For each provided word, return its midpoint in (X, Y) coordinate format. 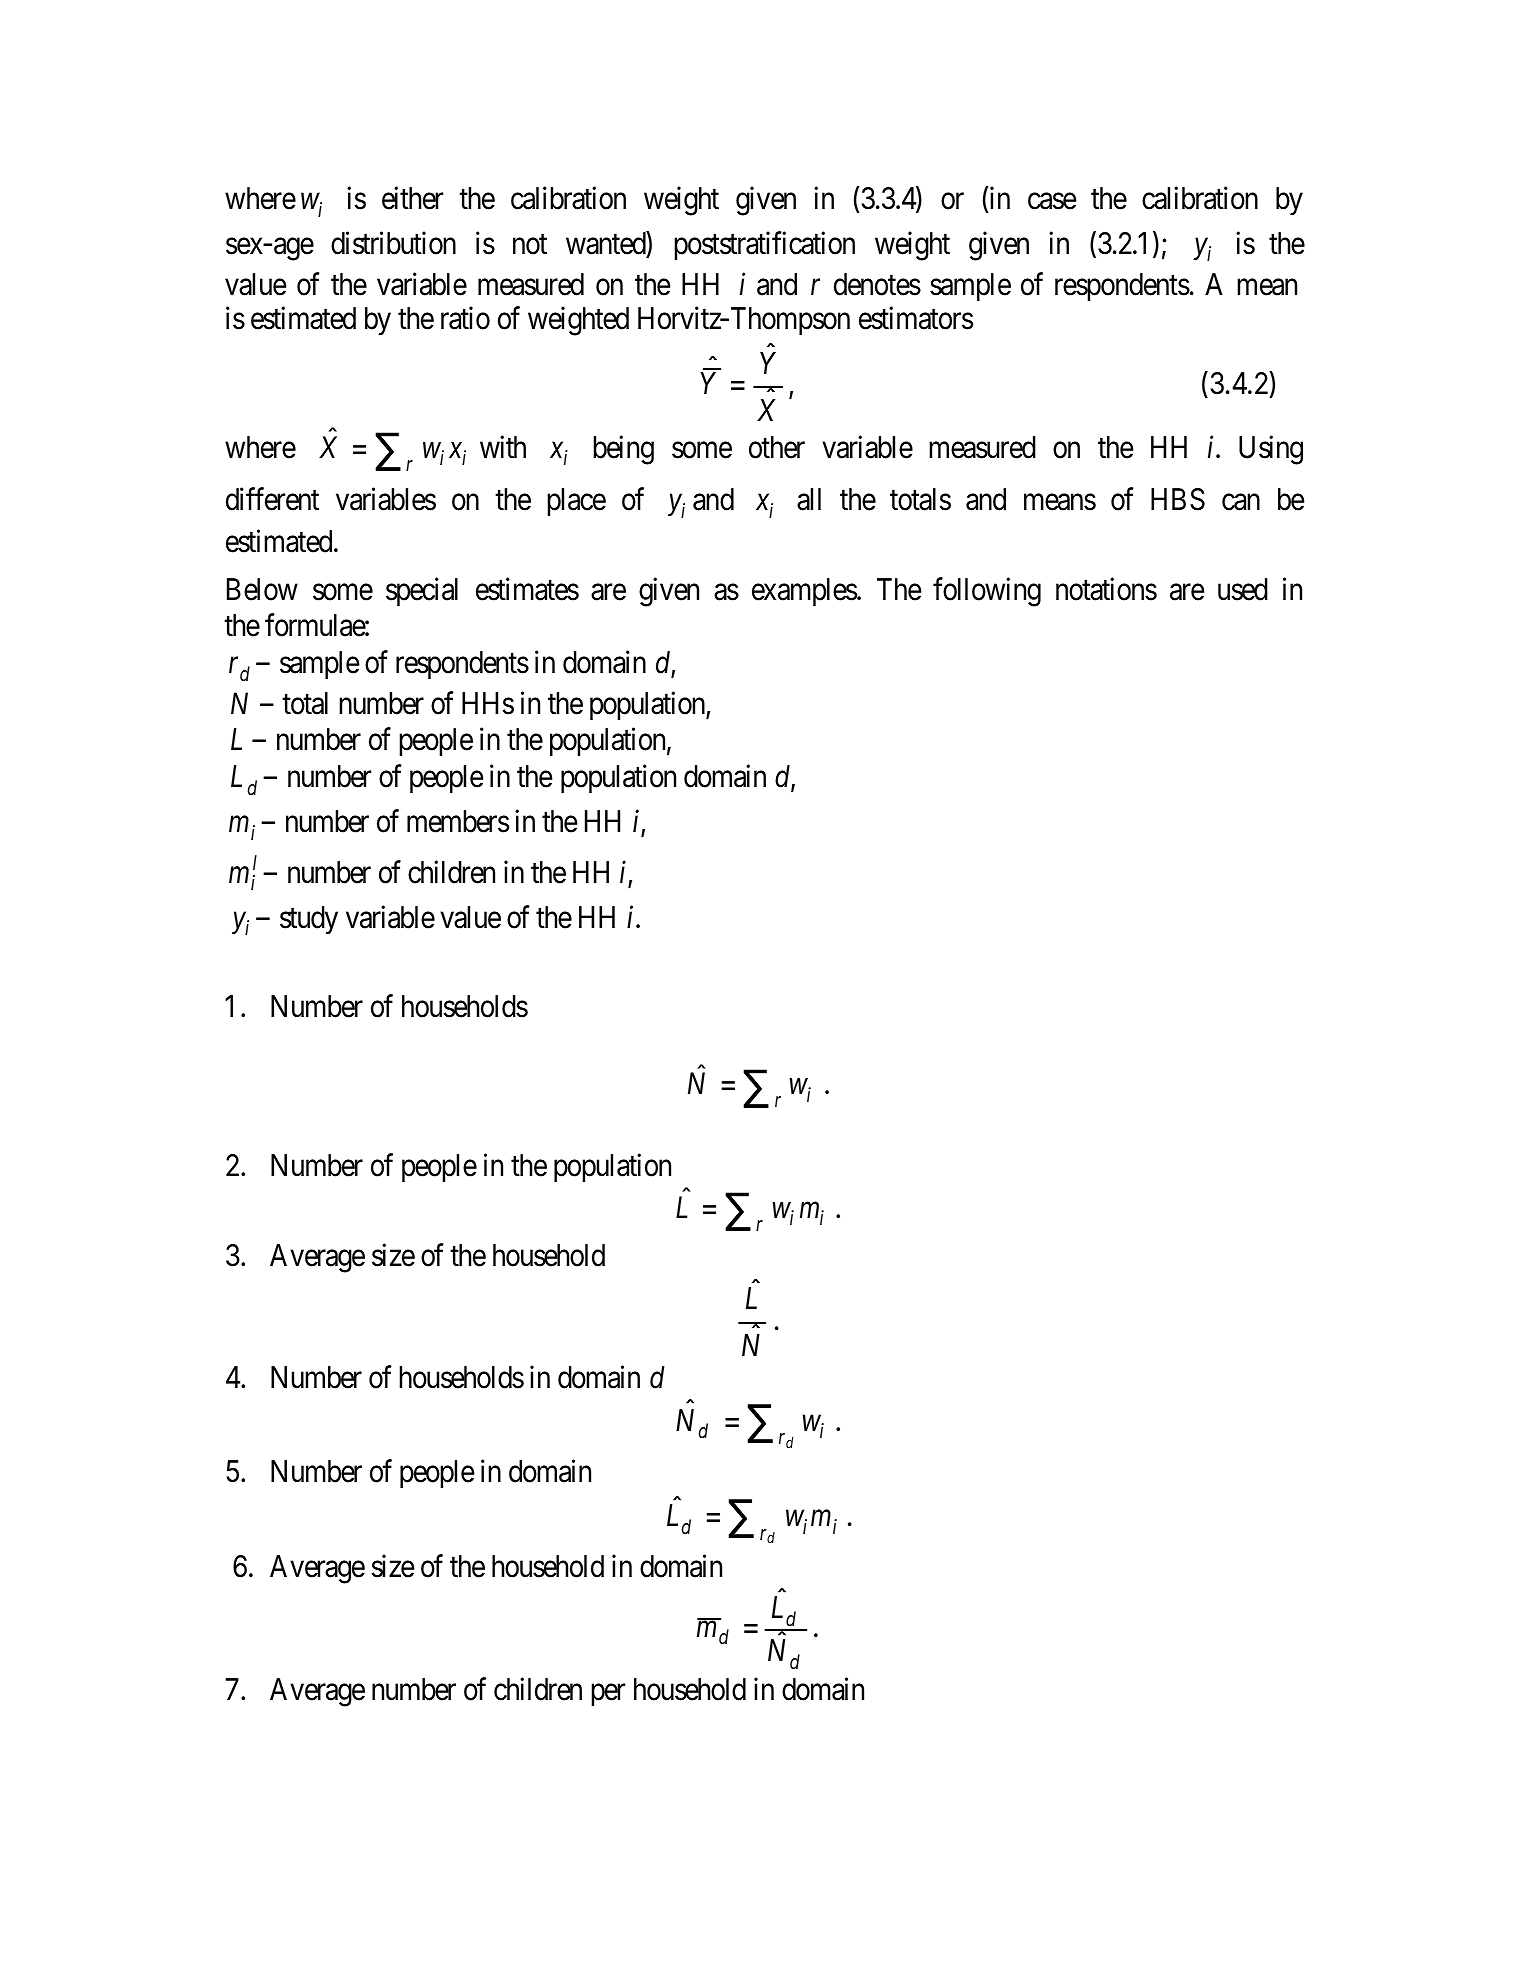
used (1243, 589)
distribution (393, 243)
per (608, 1695)
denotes (877, 284)
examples (805, 592)
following (987, 592)
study (309, 920)
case (1052, 201)
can (1241, 503)
